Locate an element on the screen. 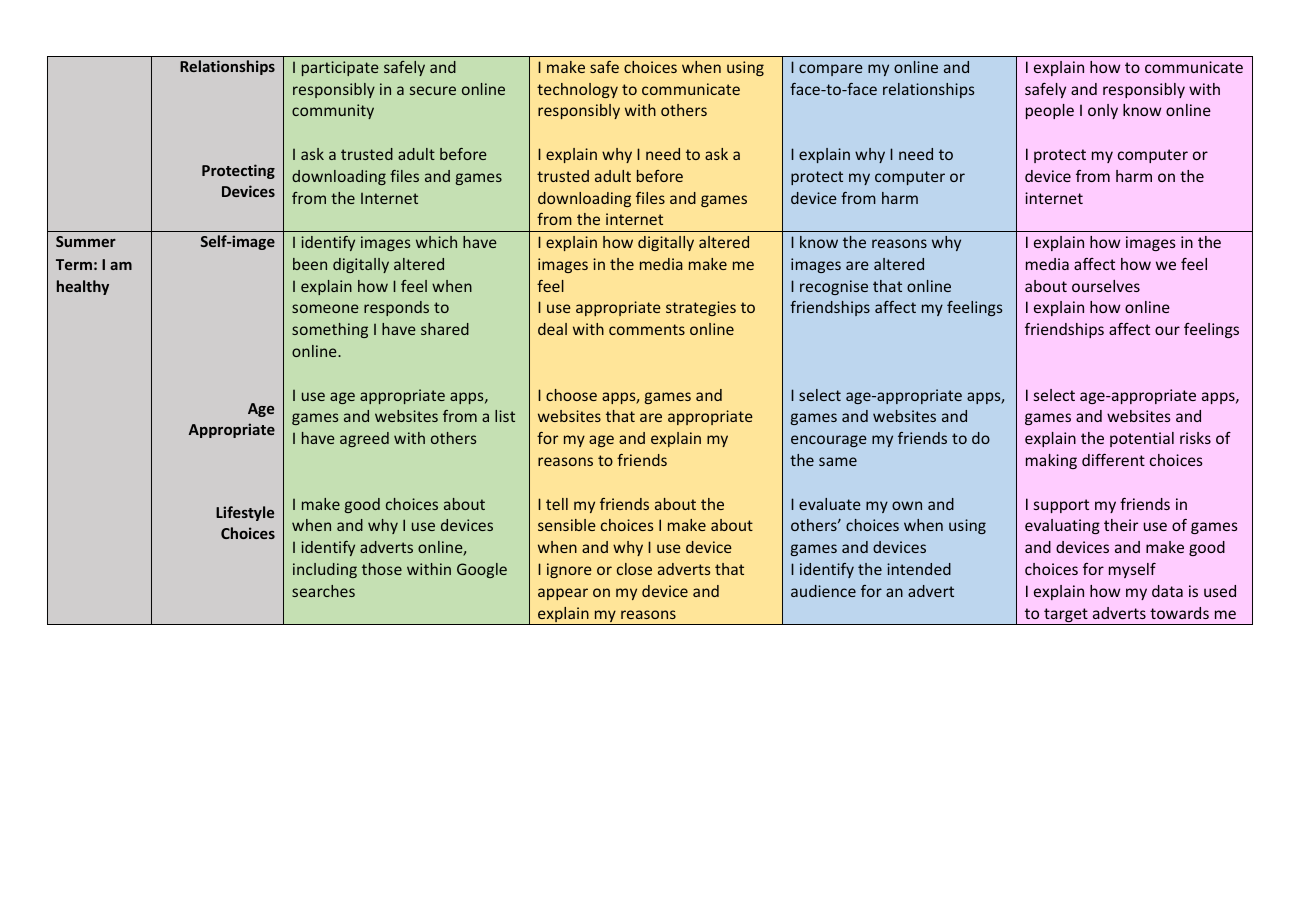 The width and height of the screenshot is (1308, 924). ourselves is located at coordinates (1106, 286).
